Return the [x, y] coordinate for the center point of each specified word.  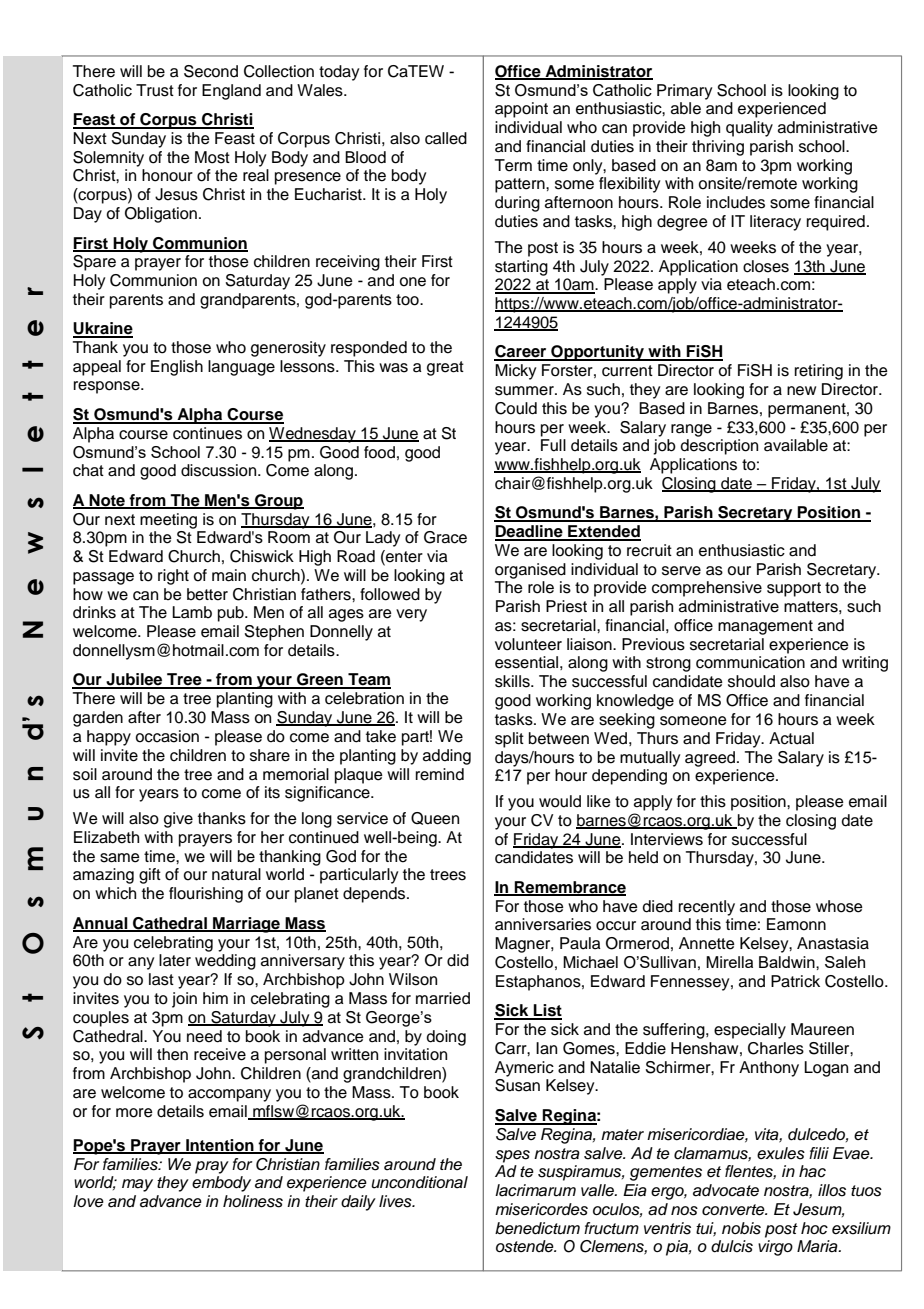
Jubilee [134, 680]
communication [750, 662]
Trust [155, 90]
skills [513, 681]
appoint [521, 110]
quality [749, 129]
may [137, 1185]
